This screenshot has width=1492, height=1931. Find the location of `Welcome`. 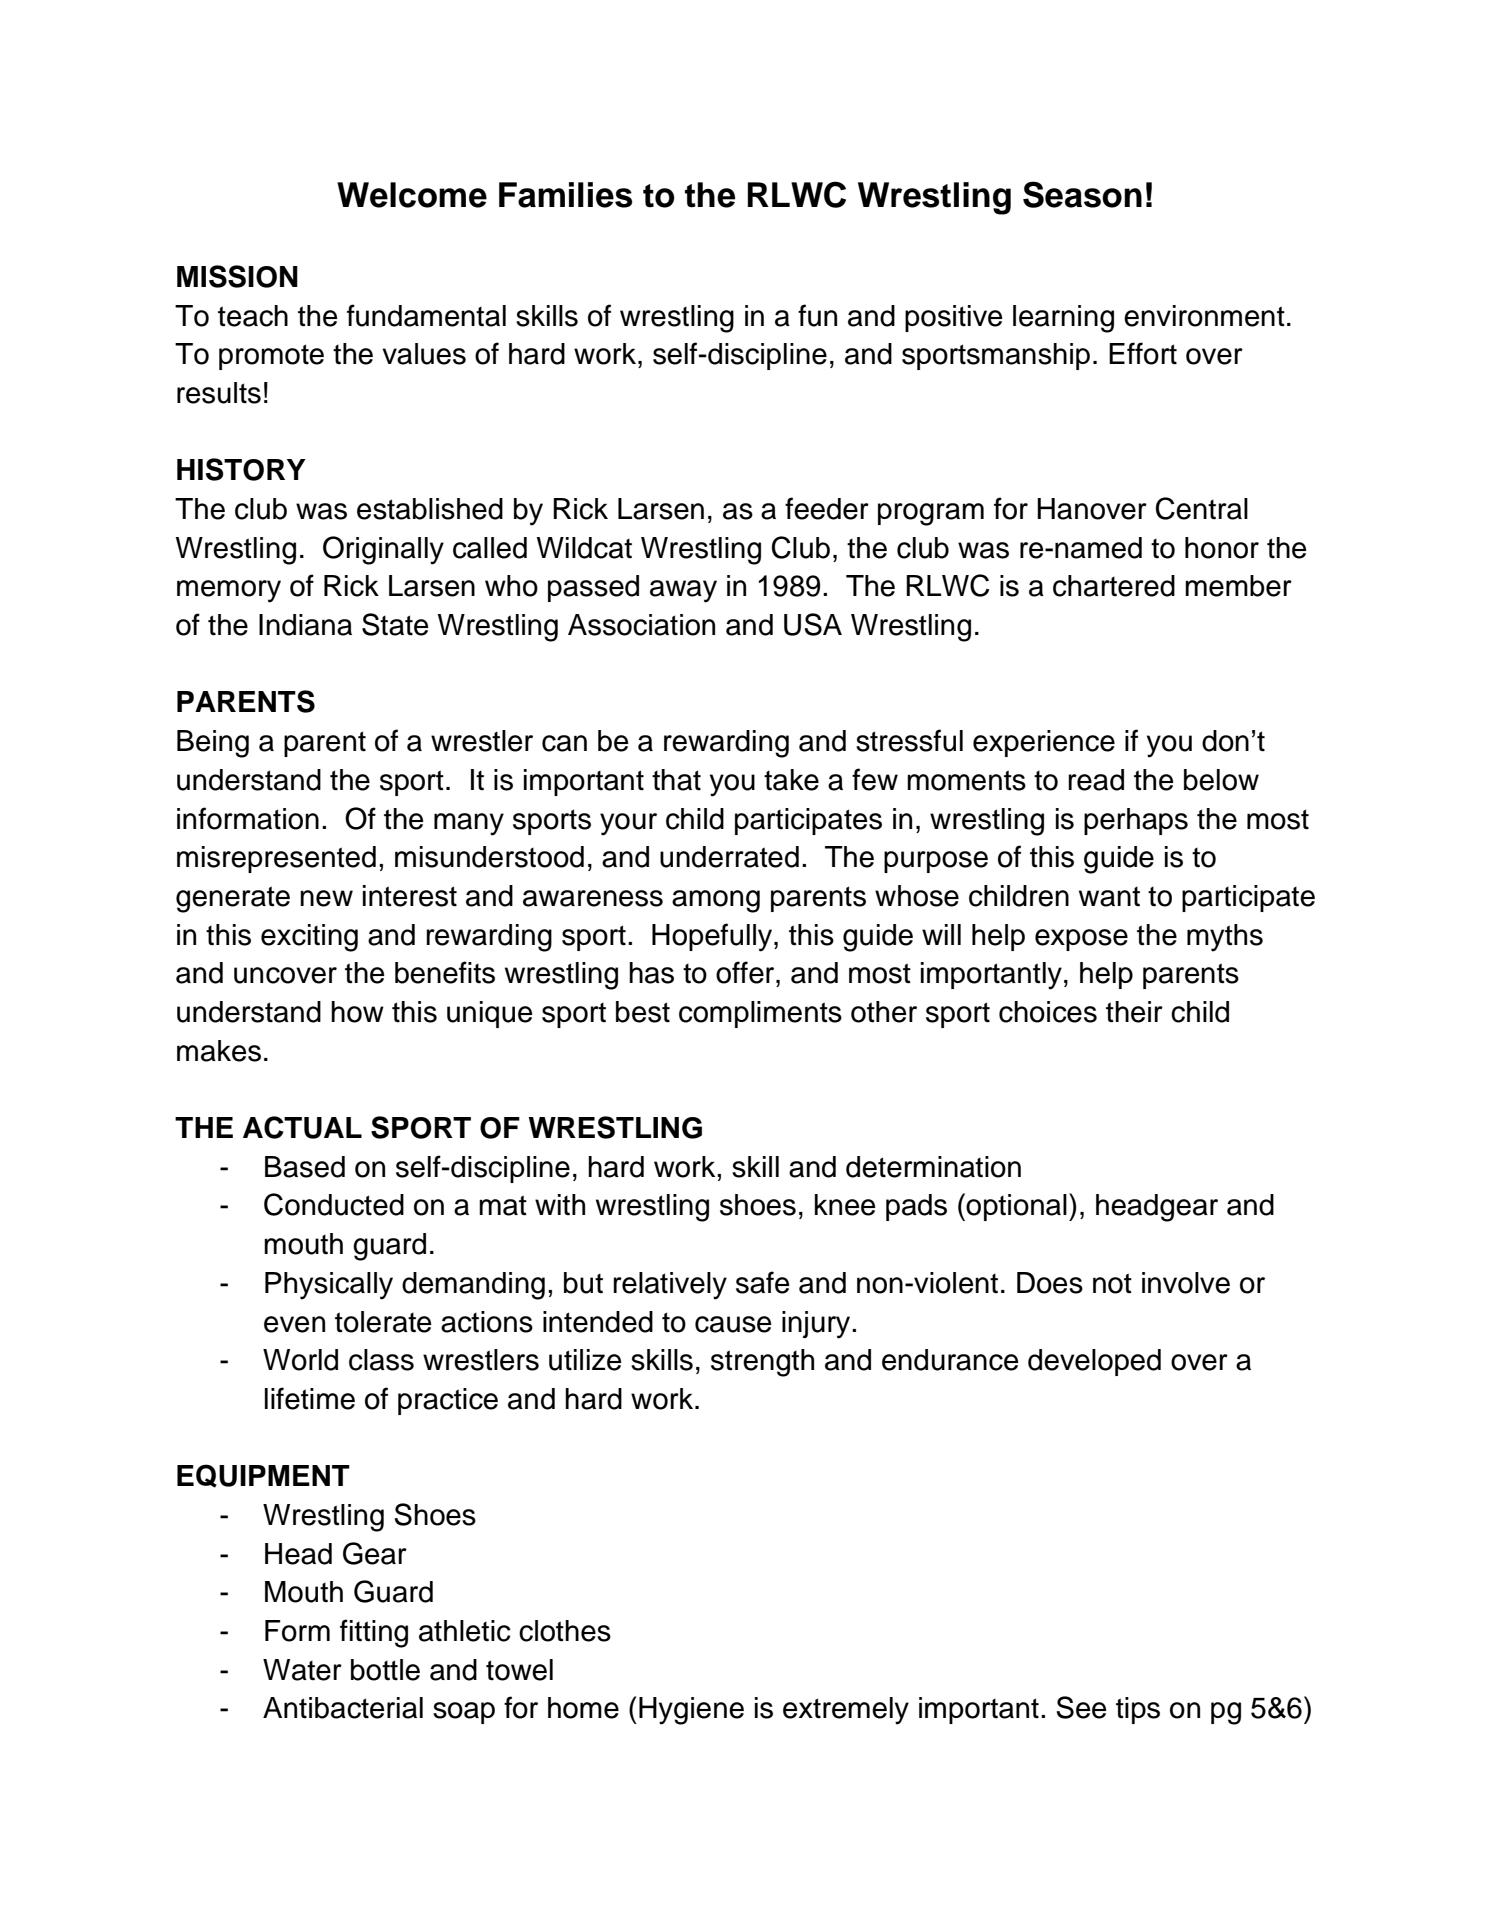

Welcome is located at coordinates (412, 195).
